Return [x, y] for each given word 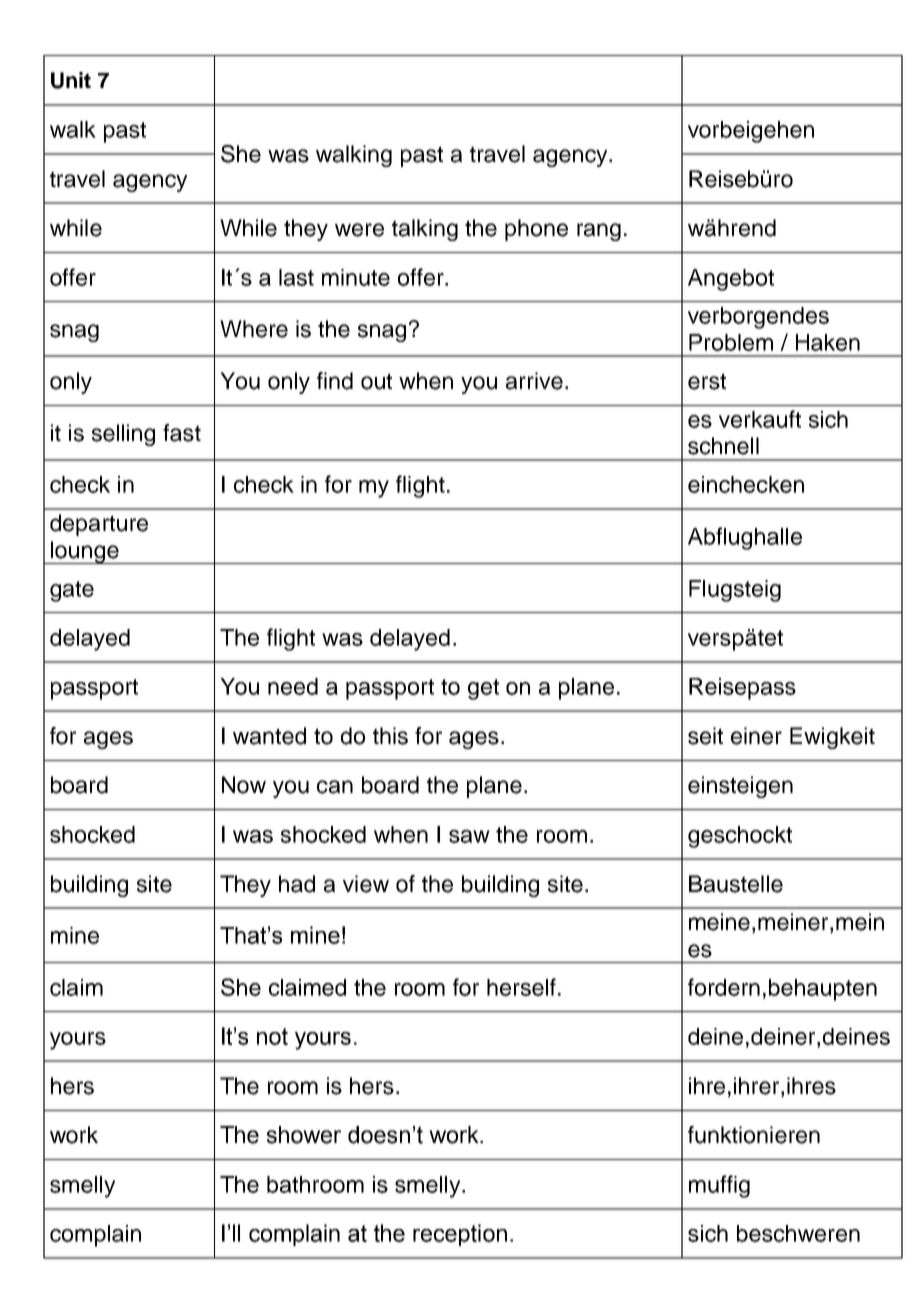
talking [425, 230]
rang [599, 232]
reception [460, 1235]
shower [304, 1135]
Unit [71, 80]
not [272, 1036]
